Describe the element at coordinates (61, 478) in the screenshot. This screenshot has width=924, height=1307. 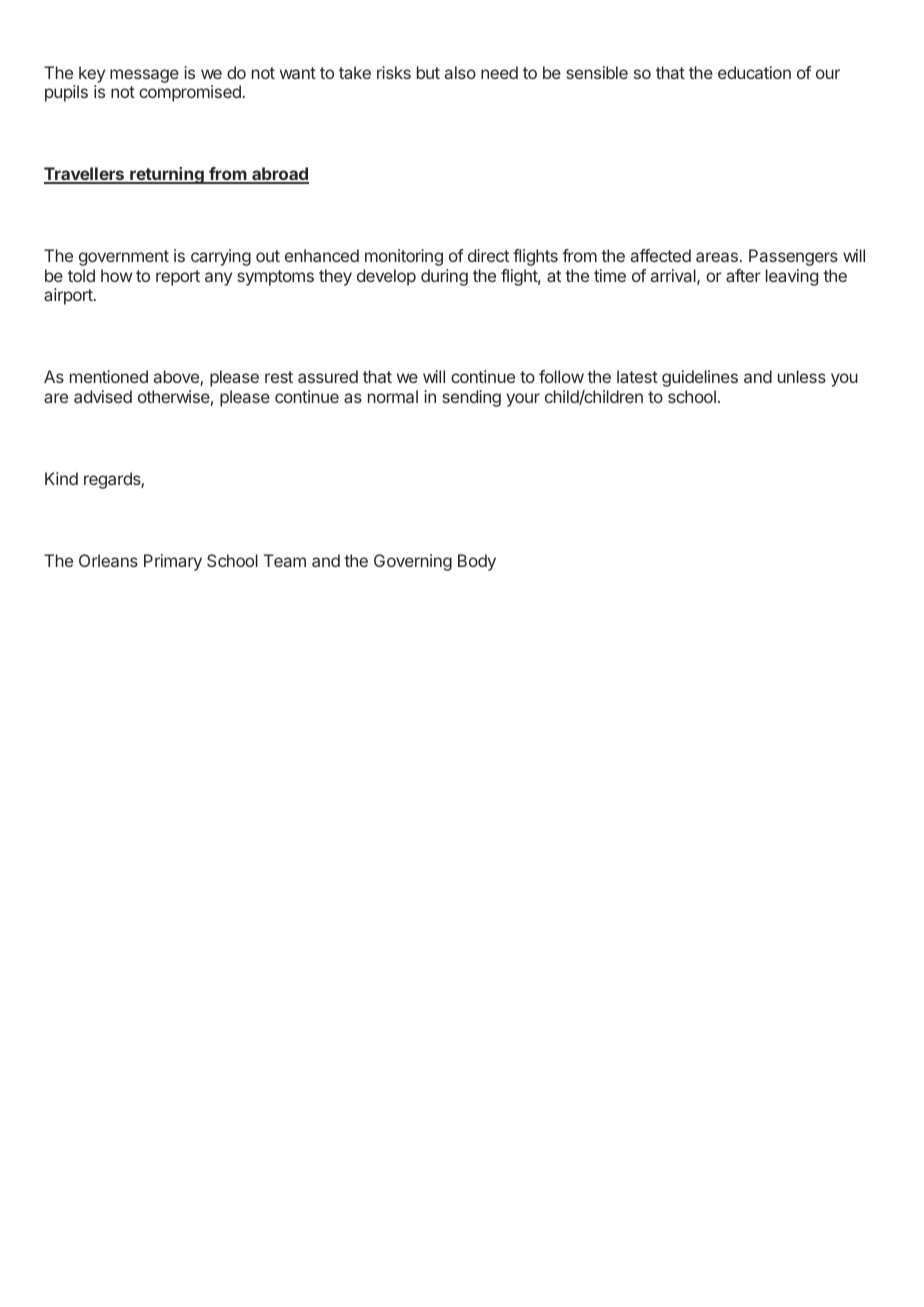
I see `Kind` at that location.
